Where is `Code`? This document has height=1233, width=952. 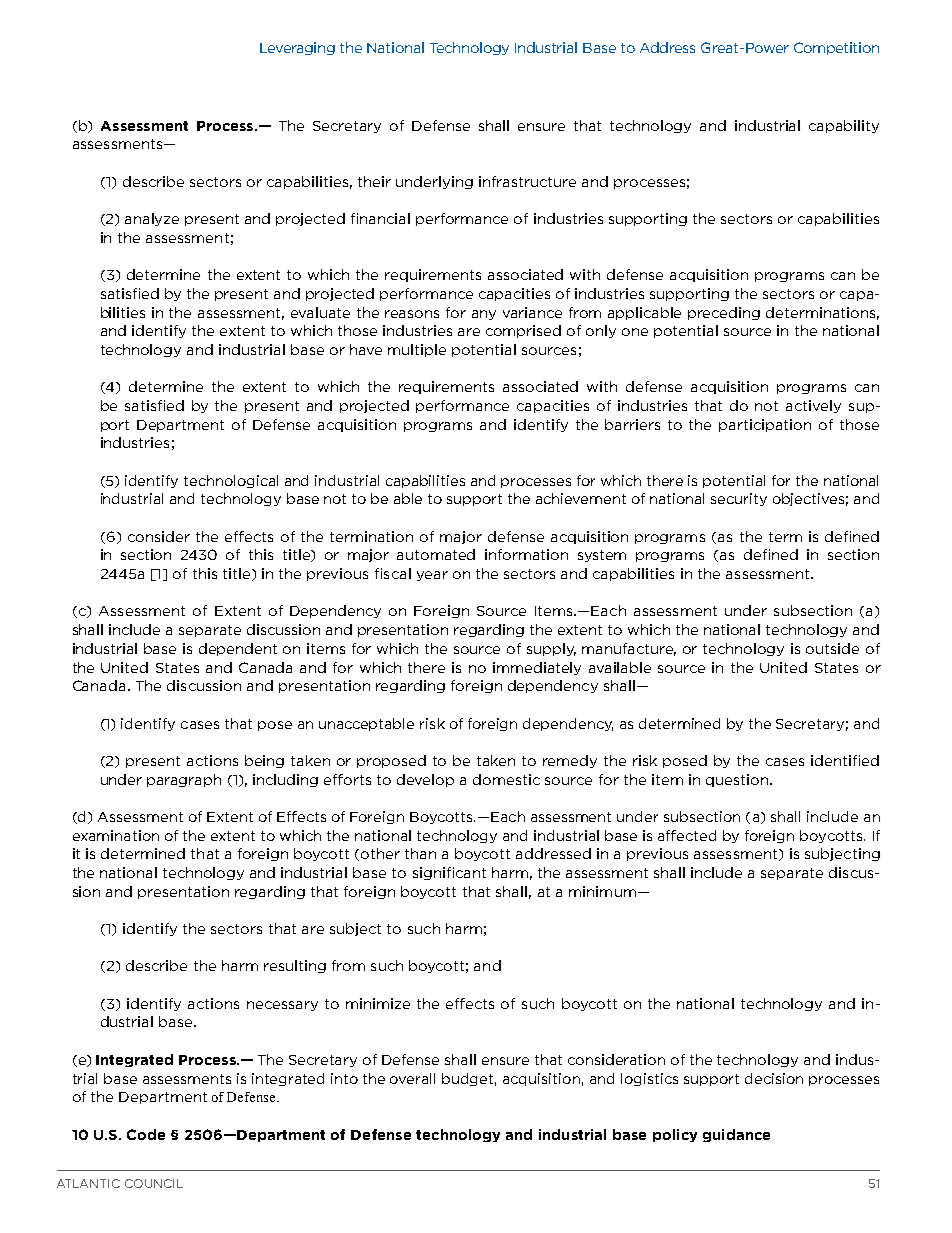
Code is located at coordinates (146, 1134).
